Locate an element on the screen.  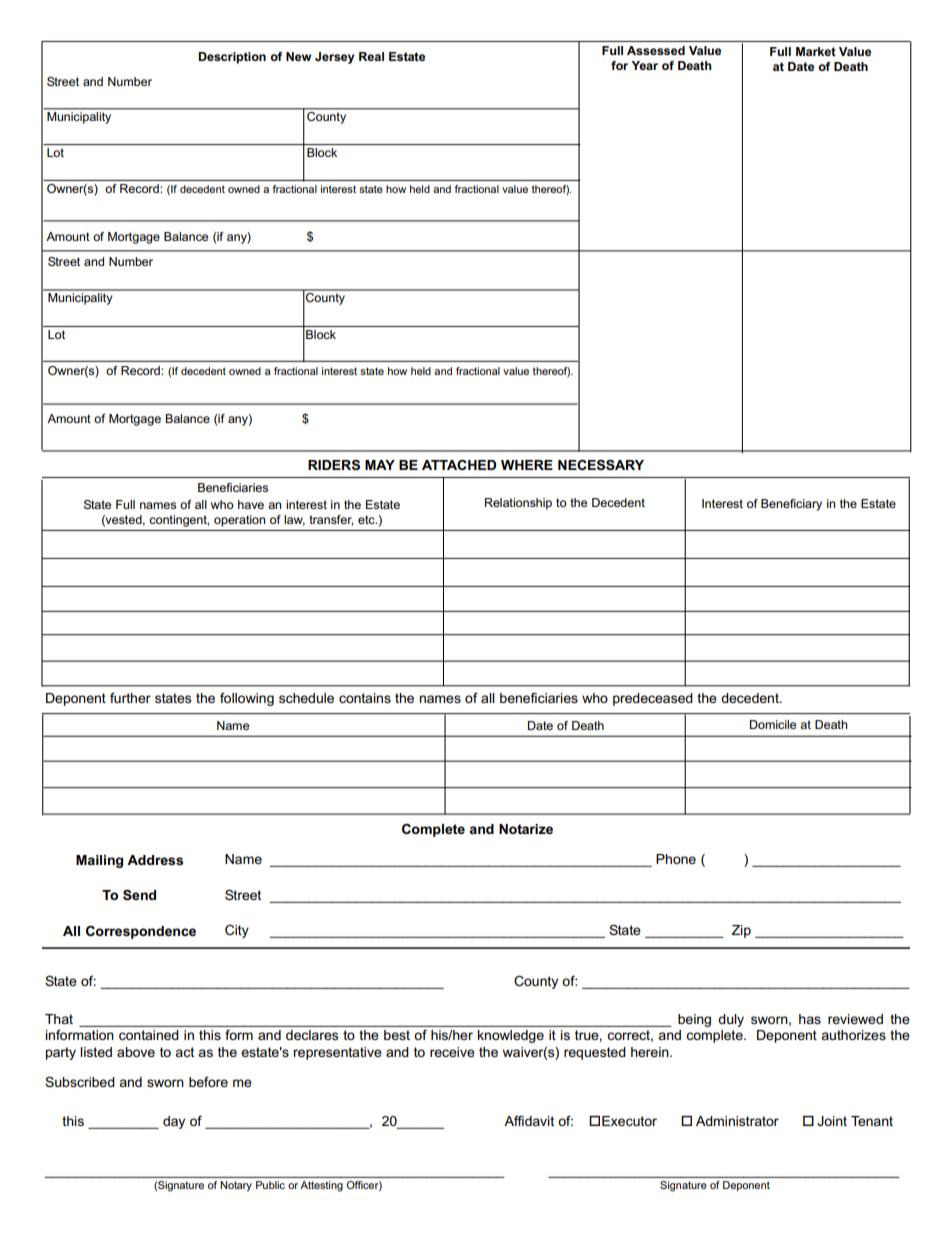
Relationship is located at coordinates (518, 504).
